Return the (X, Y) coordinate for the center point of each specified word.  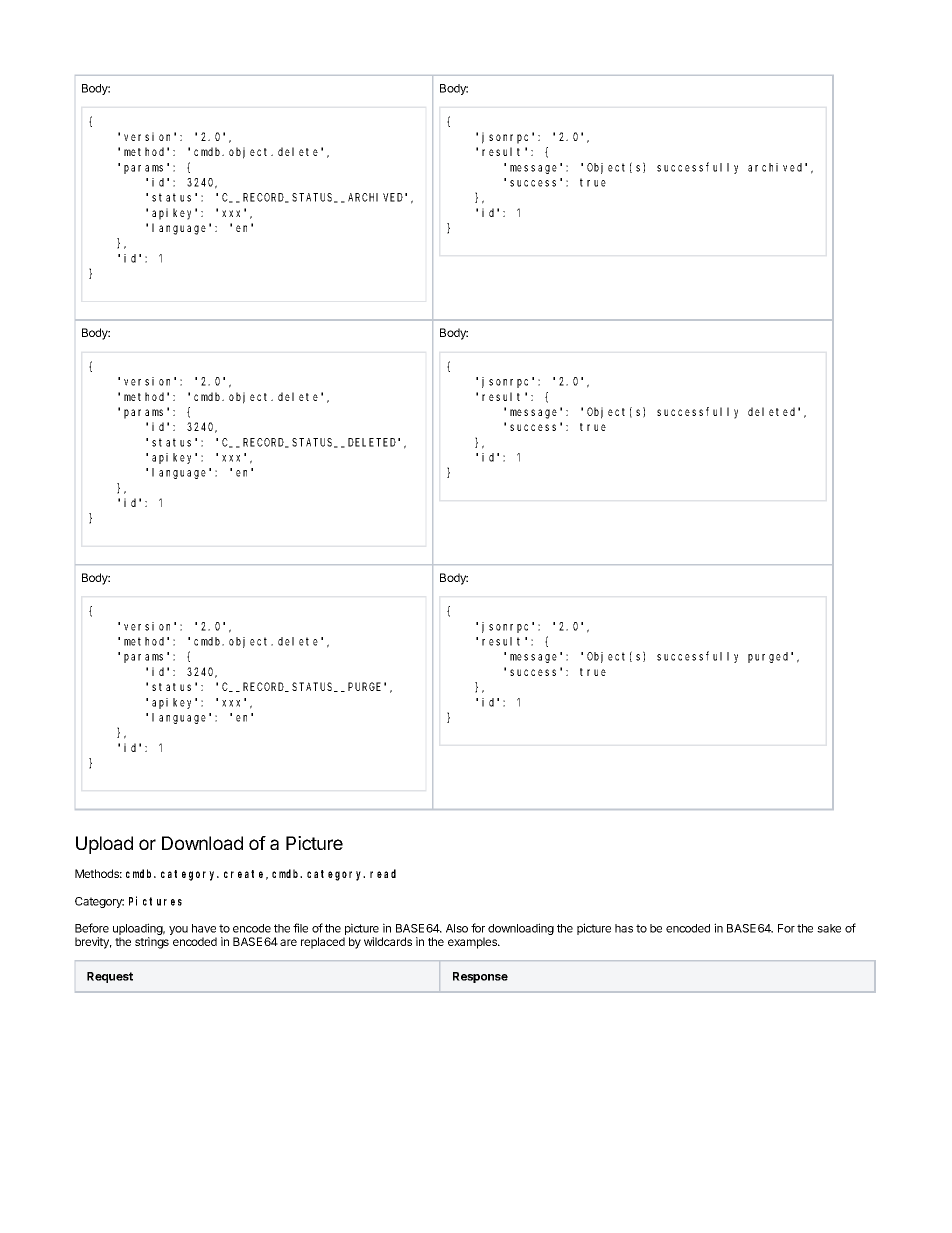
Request (110, 977)
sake (829, 928)
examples (473, 943)
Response (480, 977)
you (178, 930)
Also (457, 928)
